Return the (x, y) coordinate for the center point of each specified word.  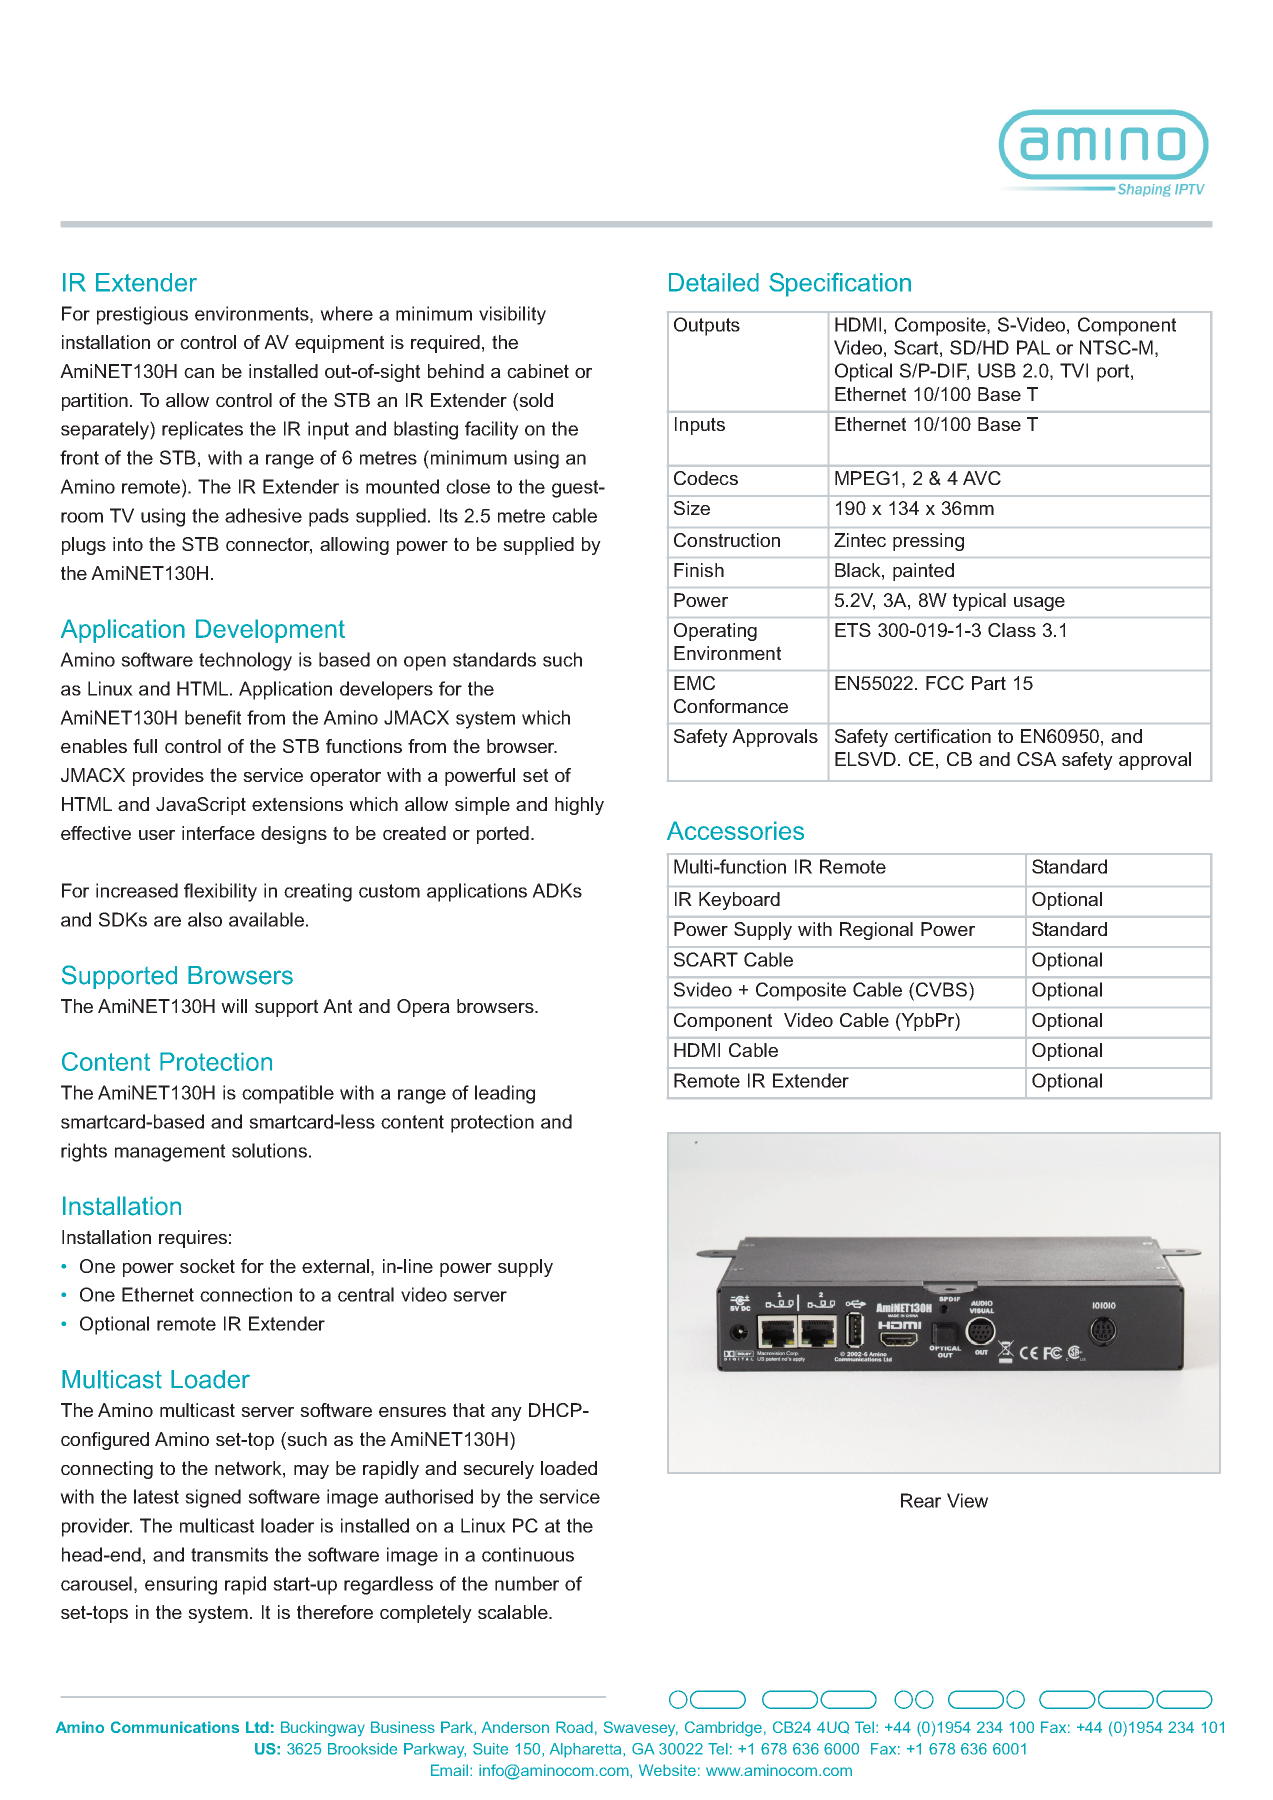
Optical (863, 372)
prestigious (142, 315)
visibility (512, 315)
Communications (175, 1727)
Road (574, 1727)
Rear (921, 1500)
